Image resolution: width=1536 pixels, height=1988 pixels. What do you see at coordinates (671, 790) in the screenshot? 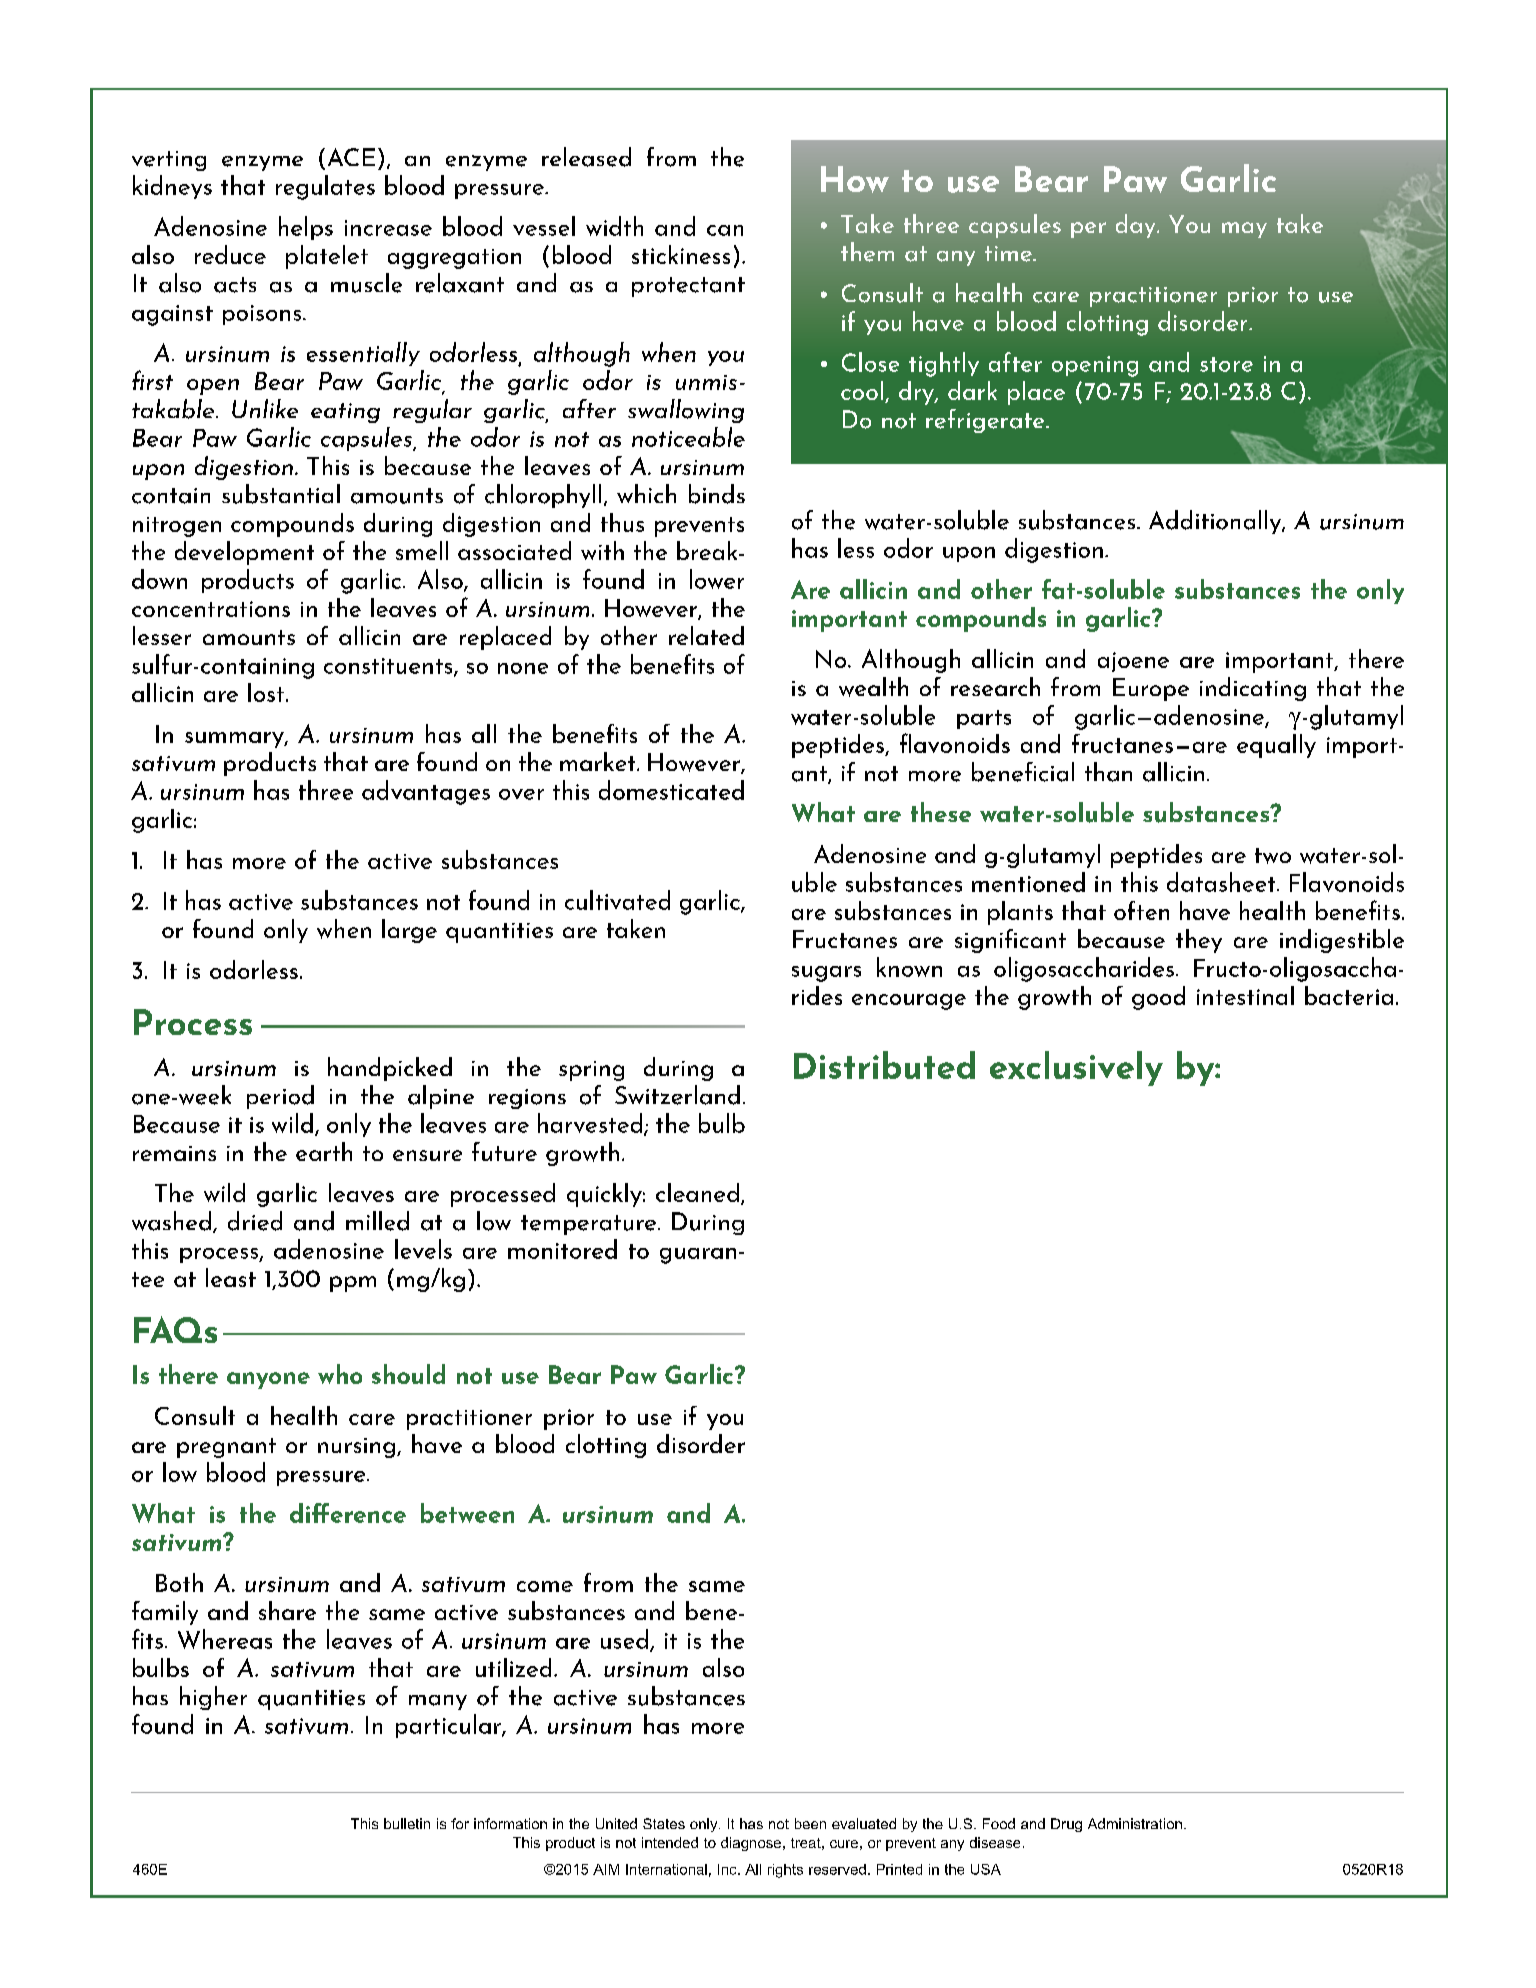
I see `domesticated` at bounding box center [671, 790].
